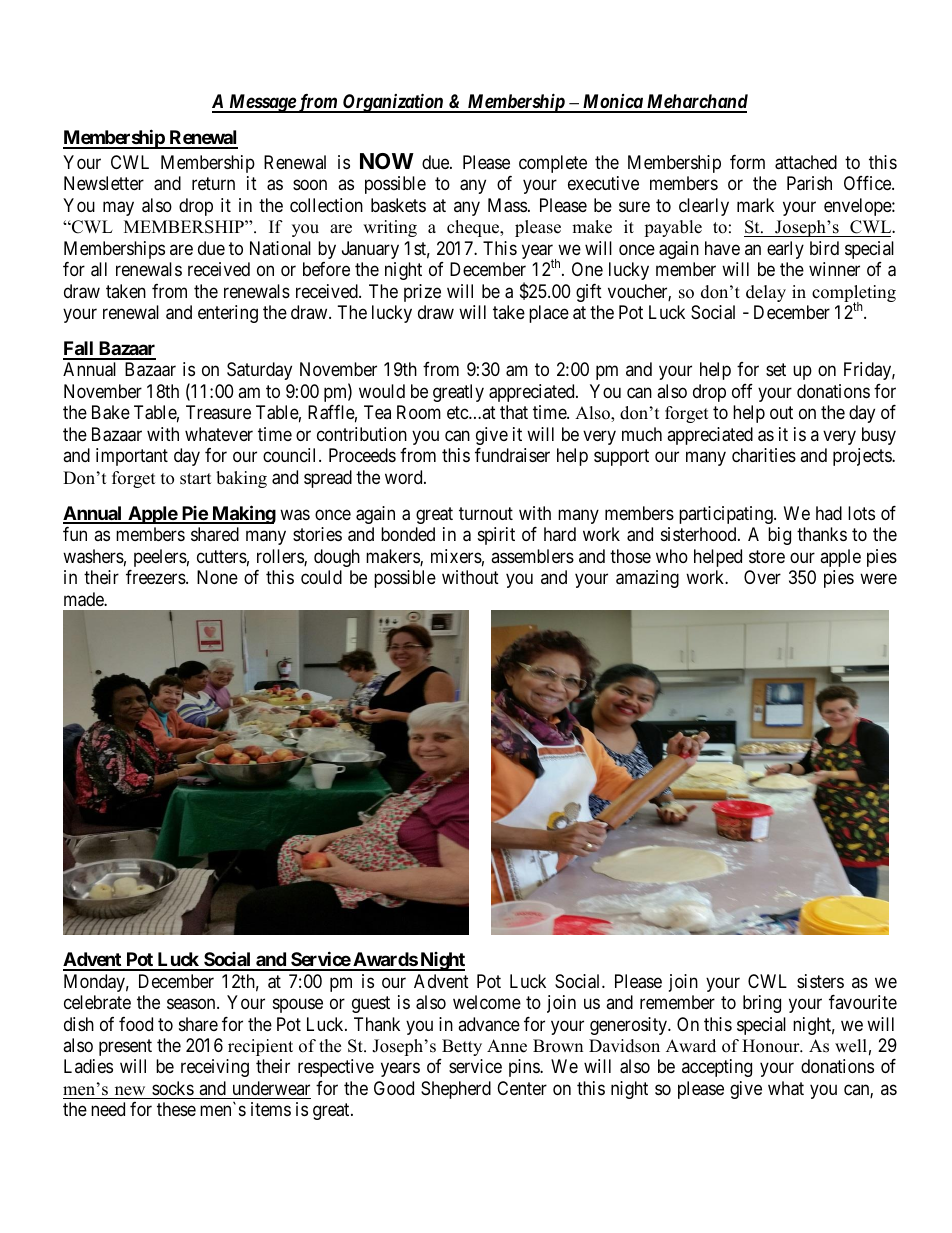 Image resolution: width=952 pixels, height=1233 pixels. I want to click on could, so click(321, 577).
